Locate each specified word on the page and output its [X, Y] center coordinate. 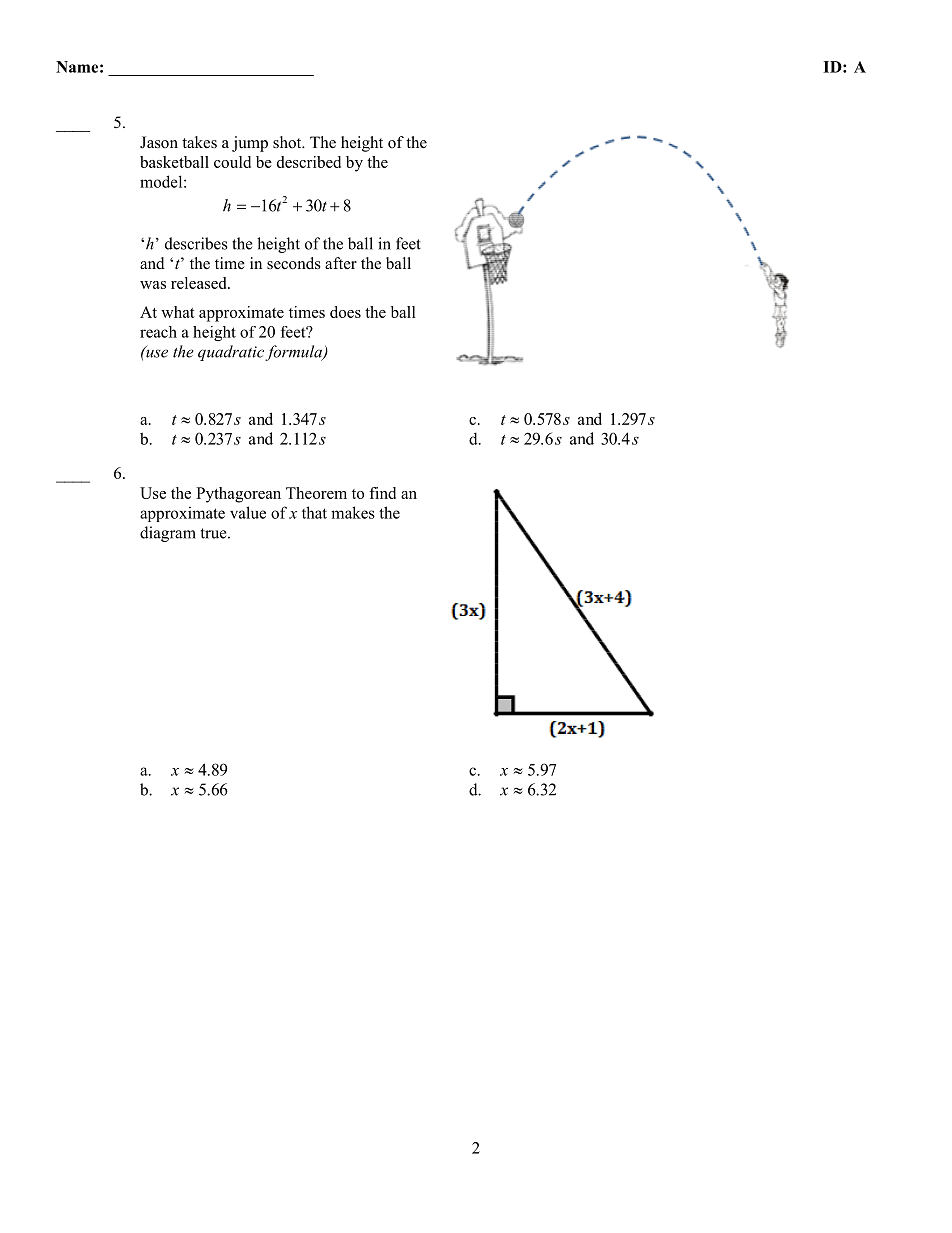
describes [196, 243]
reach [158, 332]
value [248, 512]
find [382, 493]
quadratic [232, 353]
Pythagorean [238, 495]
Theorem [316, 493]
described [309, 162]
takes [199, 142]
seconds [294, 263]
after [341, 263]
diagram [168, 534]
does [345, 312]
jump [250, 144]
